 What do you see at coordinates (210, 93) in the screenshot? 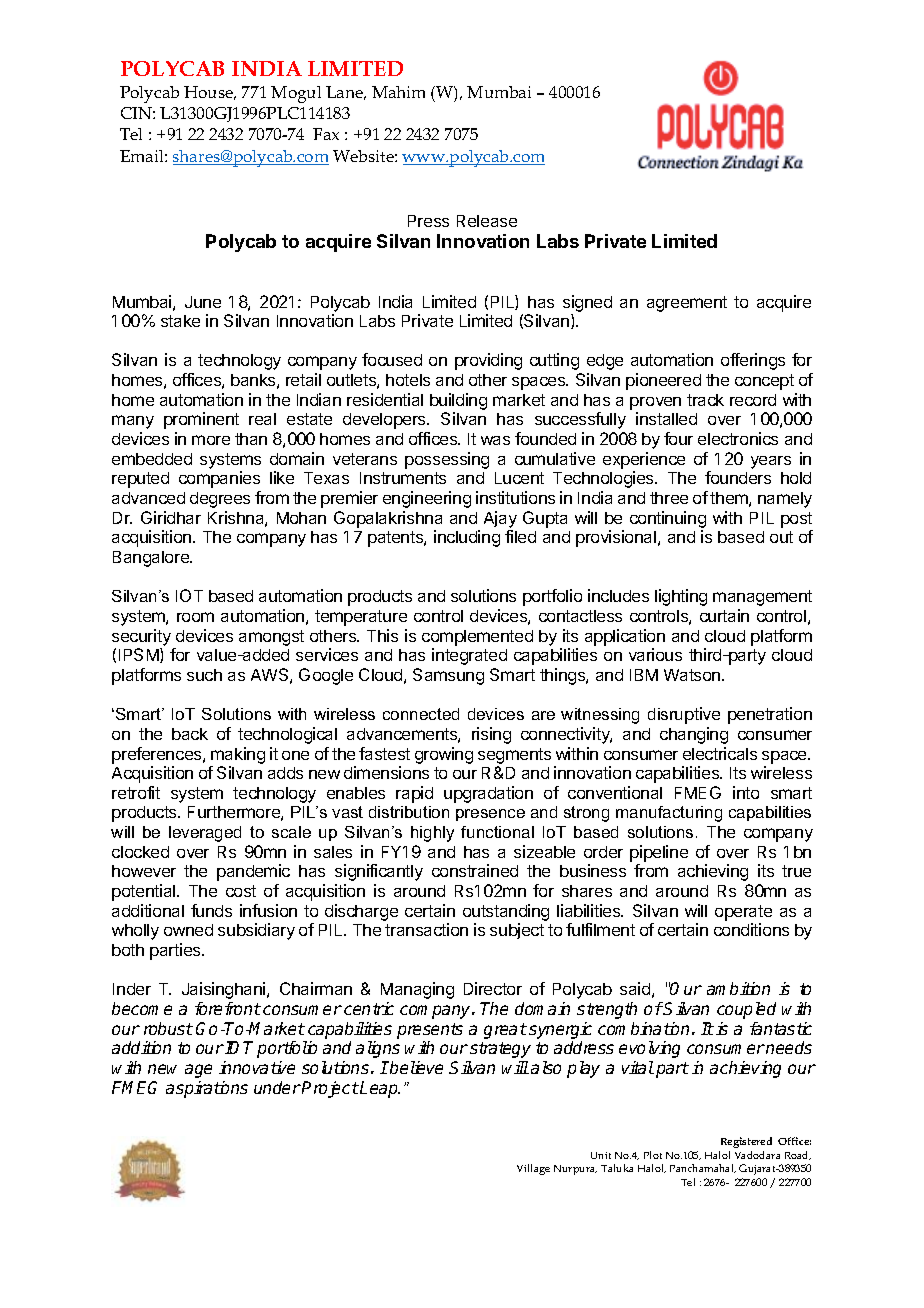
I see `House` at bounding box center [210, 93].
